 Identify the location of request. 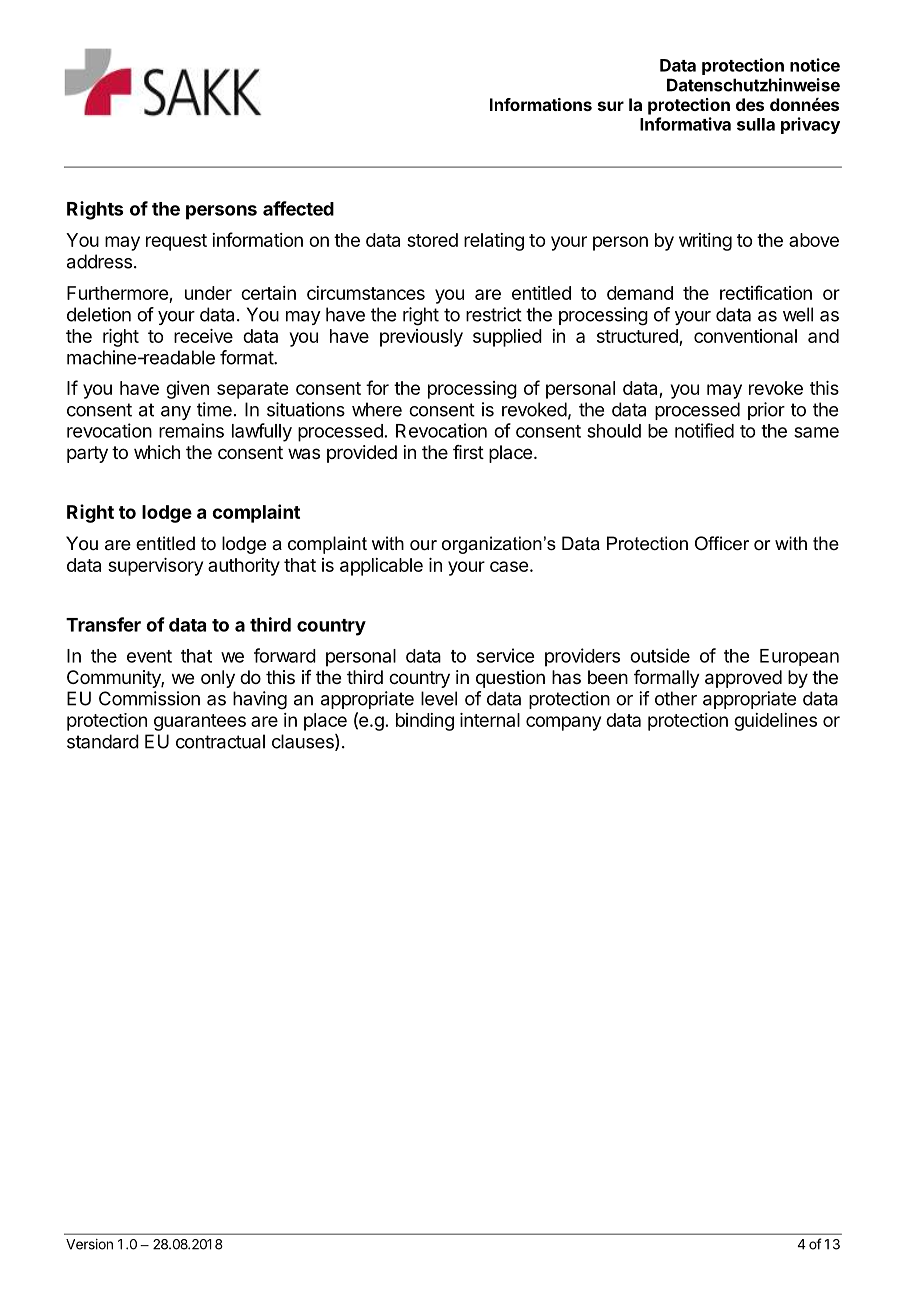
(176, 242).
